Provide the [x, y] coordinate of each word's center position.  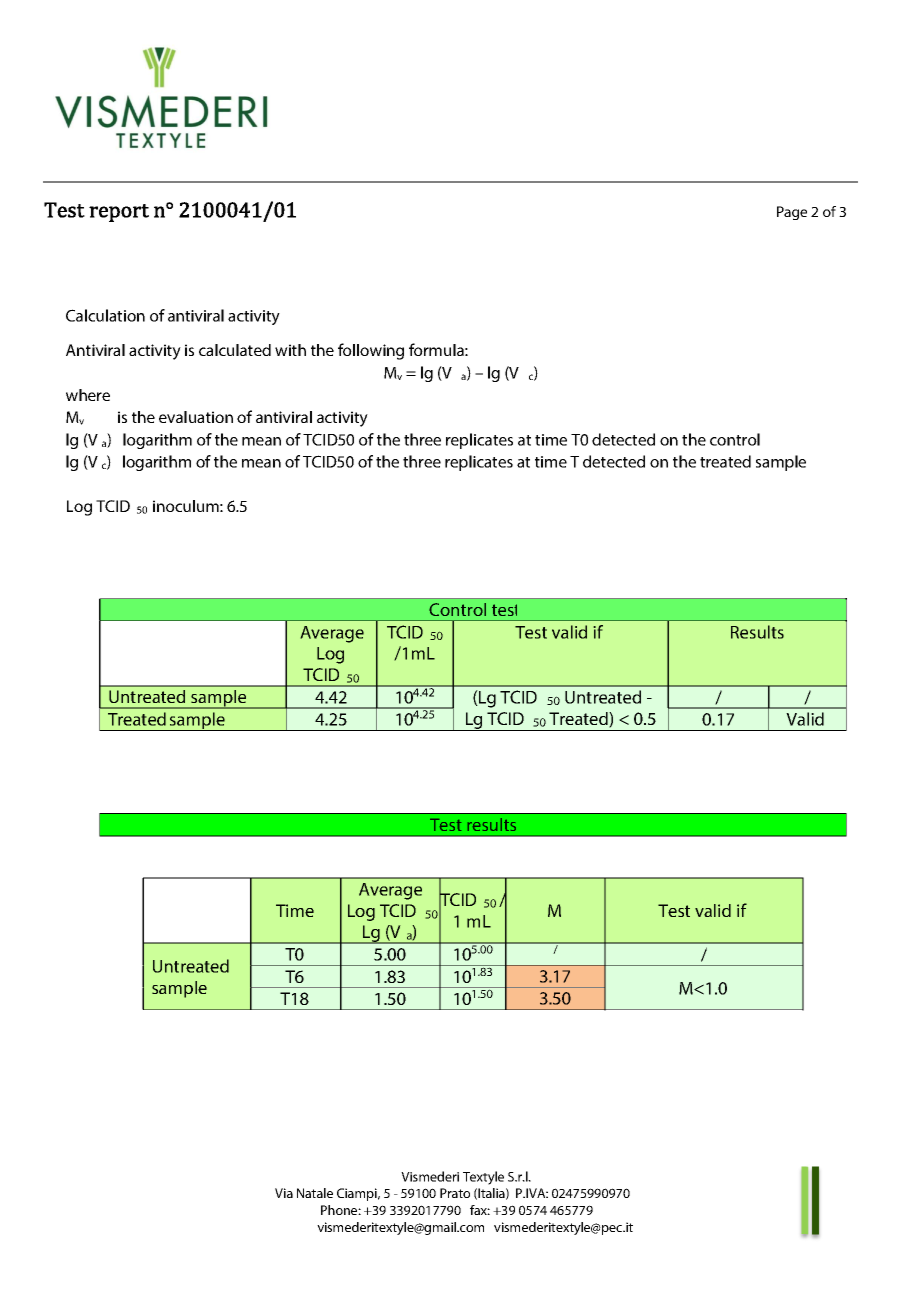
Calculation [105, 315]
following [371, 351]
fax [480, 1210]
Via [284, 1193]
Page [792, 213]
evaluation [196, 417]
